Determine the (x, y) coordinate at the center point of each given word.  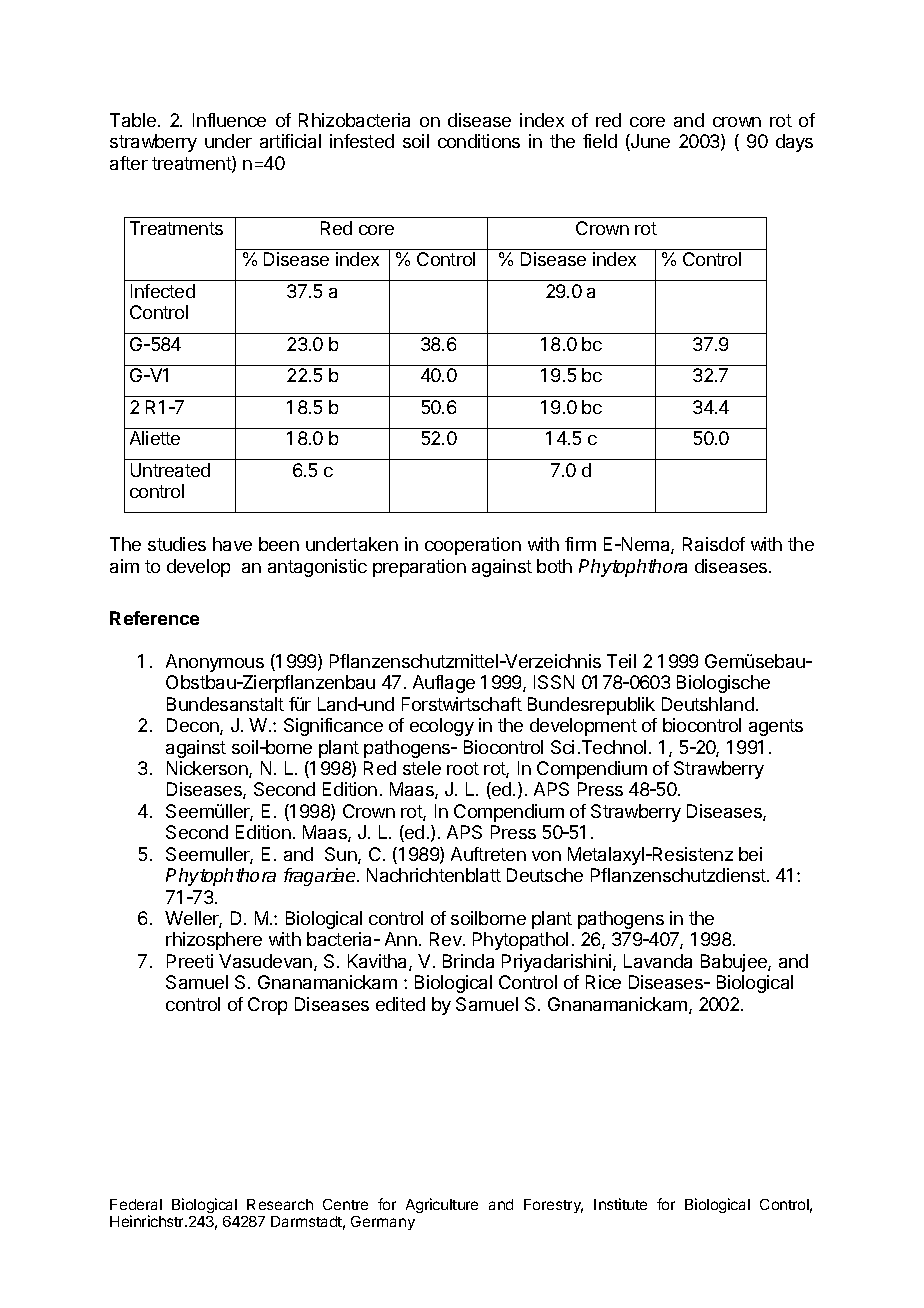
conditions (479, 141)
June (649, 142)
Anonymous (215, 663)
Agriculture (442, 1205)
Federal (136, 1204)
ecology (442, 727)
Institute (620, 1204)
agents (776, 727)
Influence (229, 120)
